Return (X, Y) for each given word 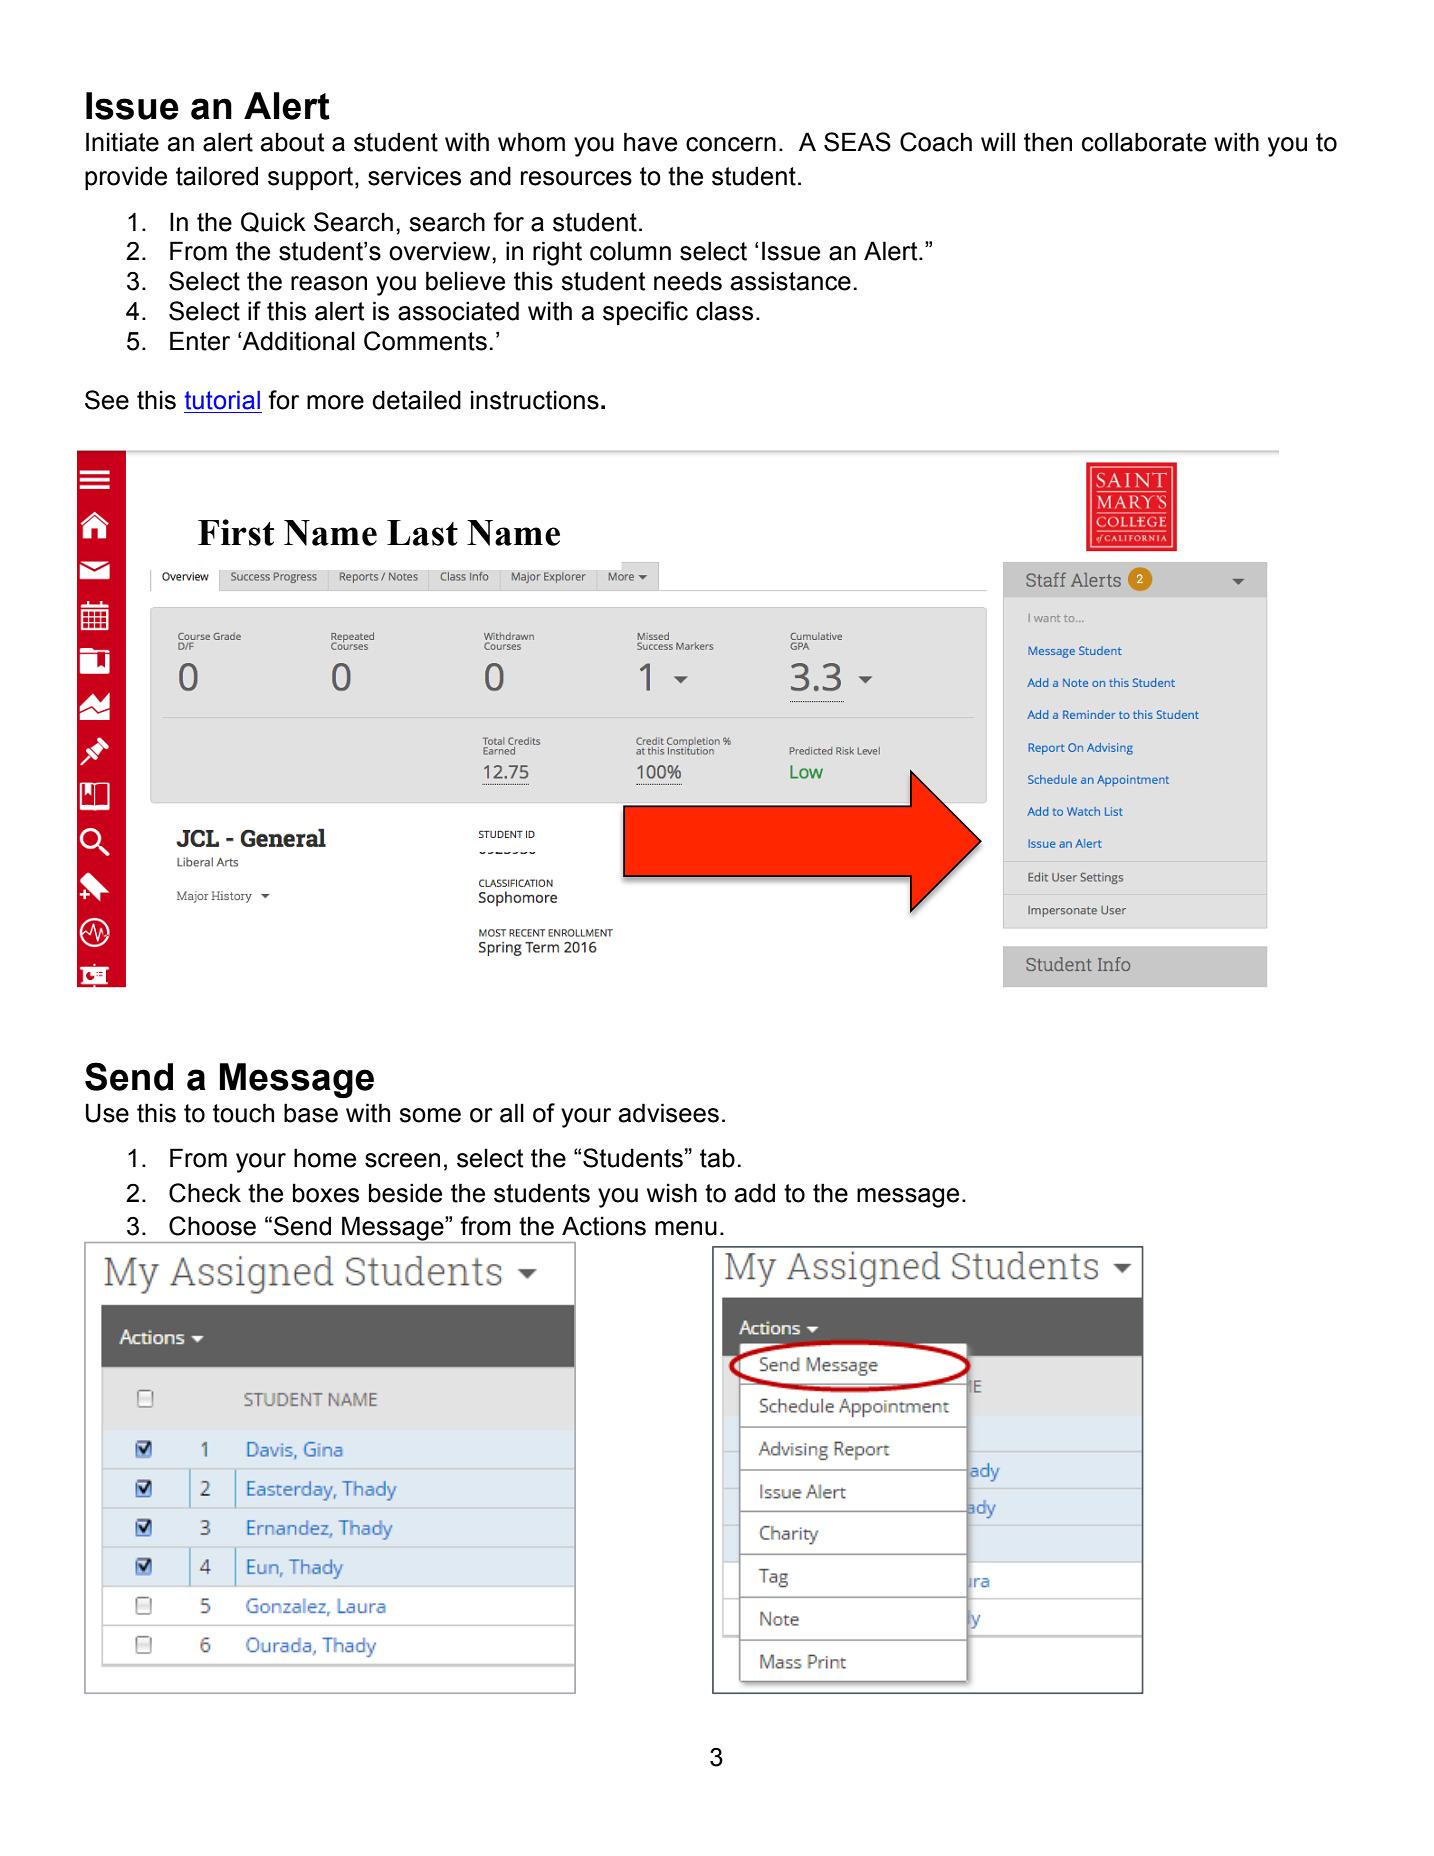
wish (672, 1193)
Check (205, 1193)
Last (422, 533)
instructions (535, 400)
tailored (217, 176)
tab (717, 1158)
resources (576, 178)
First (236, 532)
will (998, 141)
